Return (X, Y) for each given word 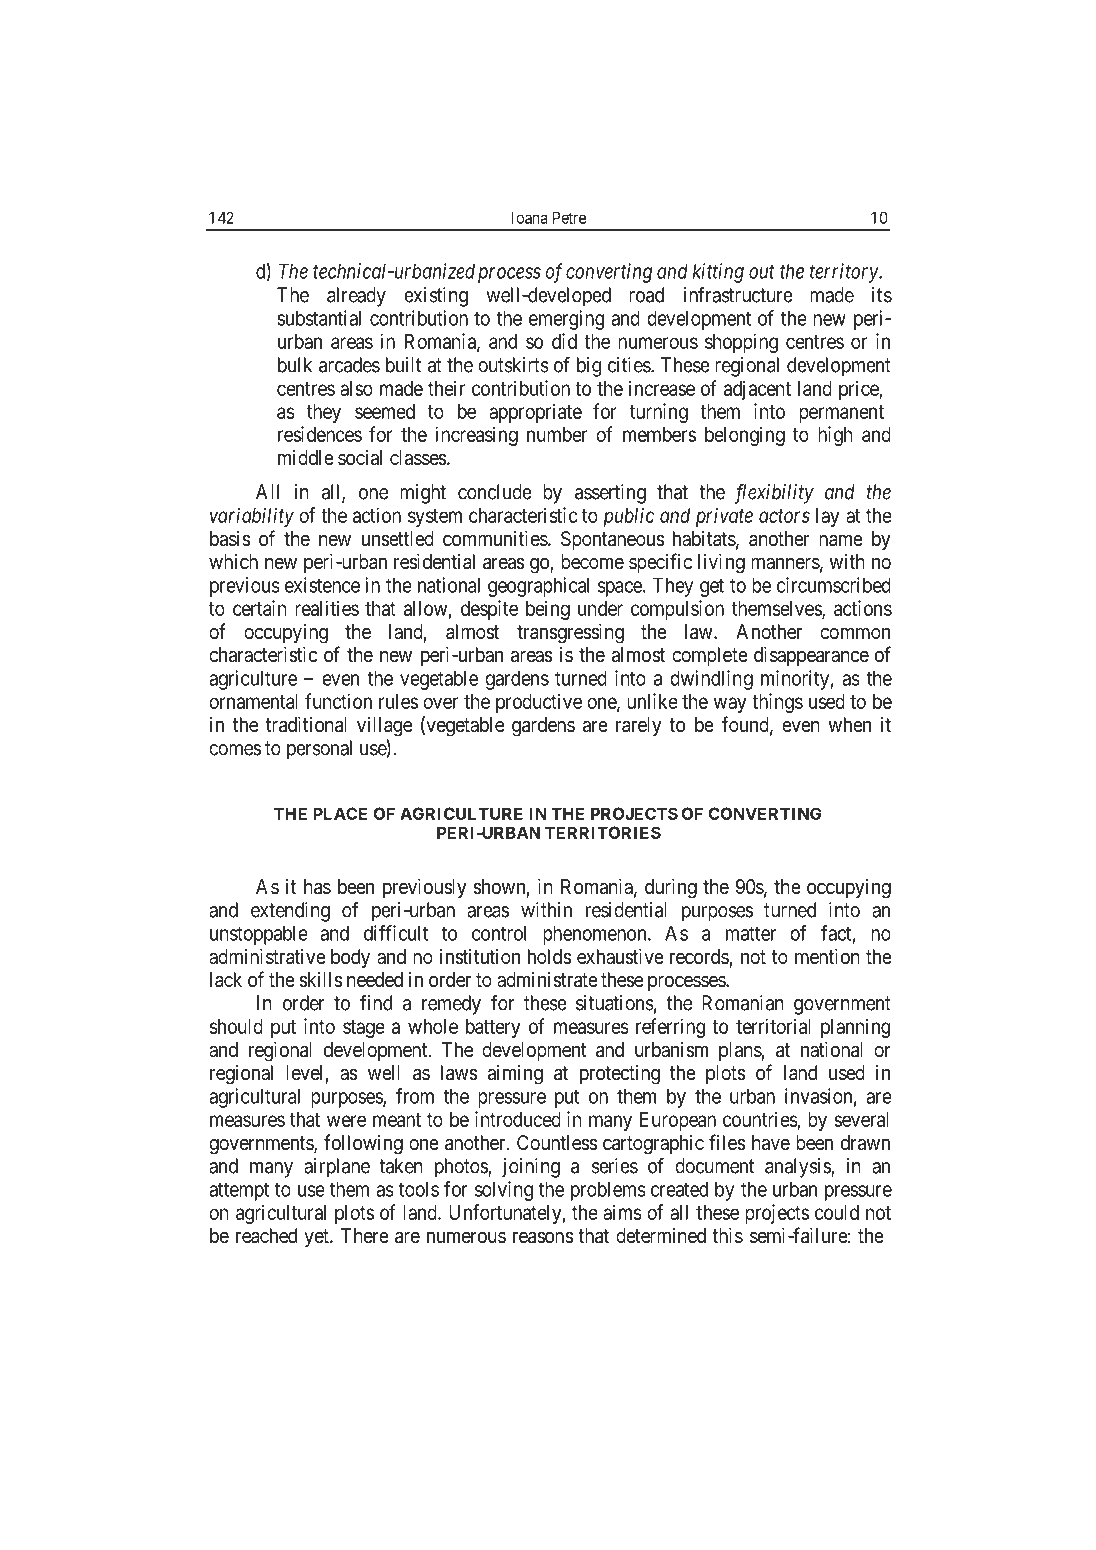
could (837, 1212)
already (356, 297)
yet (317, 1238)
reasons (543, 1237)
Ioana (529, 217)
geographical (538, 587)
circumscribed (834, 585)
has (317, 887)
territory (845, 273)
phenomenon (596, 935)
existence (322, 585)
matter (751, 933)
